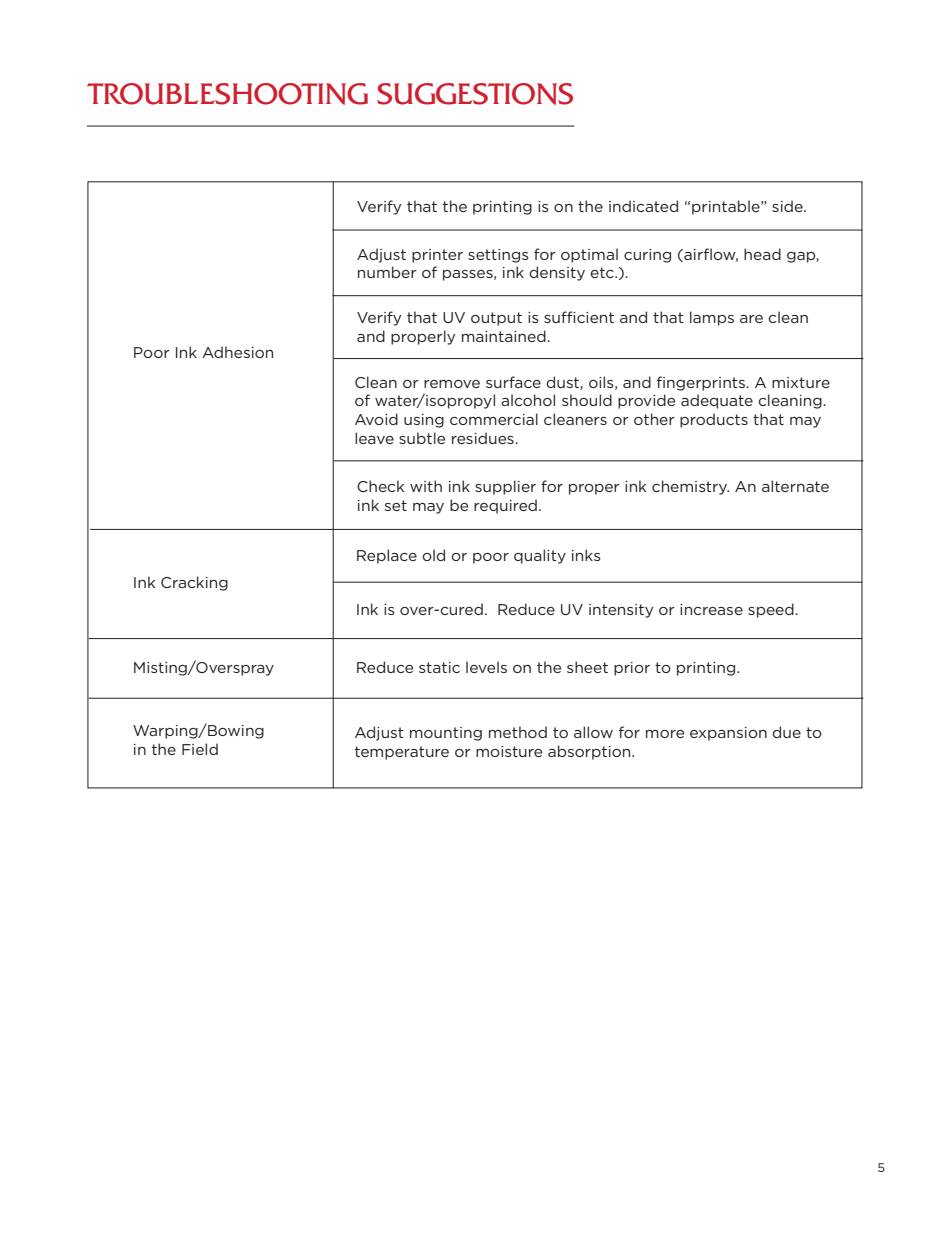 Image resolution: width=952 pixels, height=1233 pixels. What do you see at coordinates (788, 206) in the screenshot?
I see `side` at bounding box center [788, 206].
